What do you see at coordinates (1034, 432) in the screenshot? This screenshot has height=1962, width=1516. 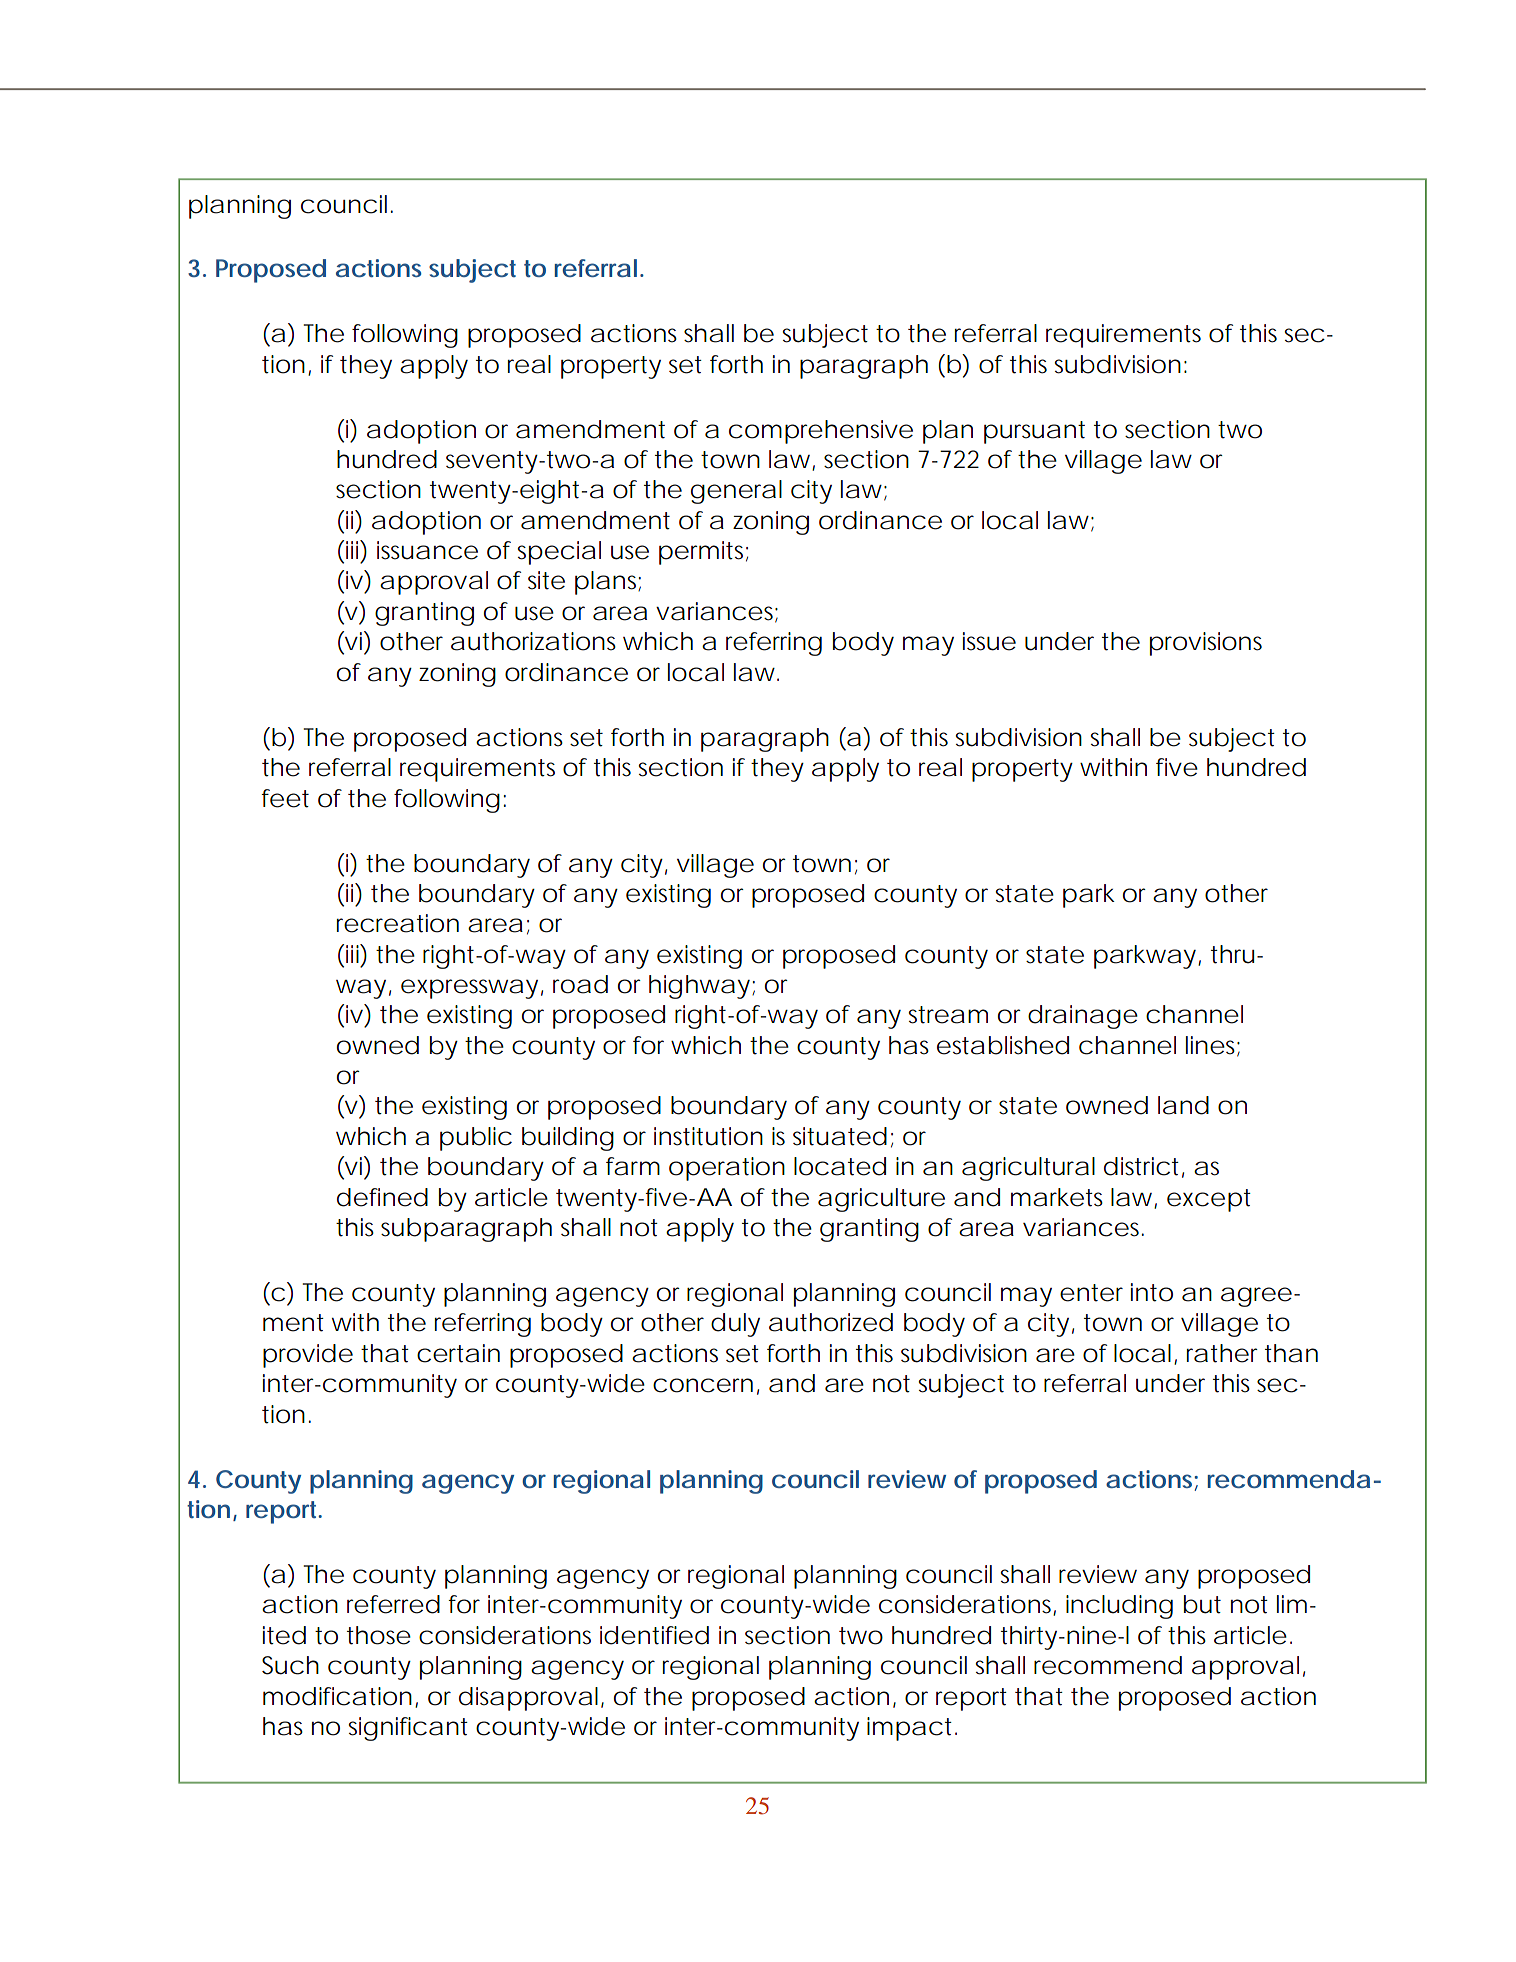 I see `pursuant` at bounding box center [1034, 432].
